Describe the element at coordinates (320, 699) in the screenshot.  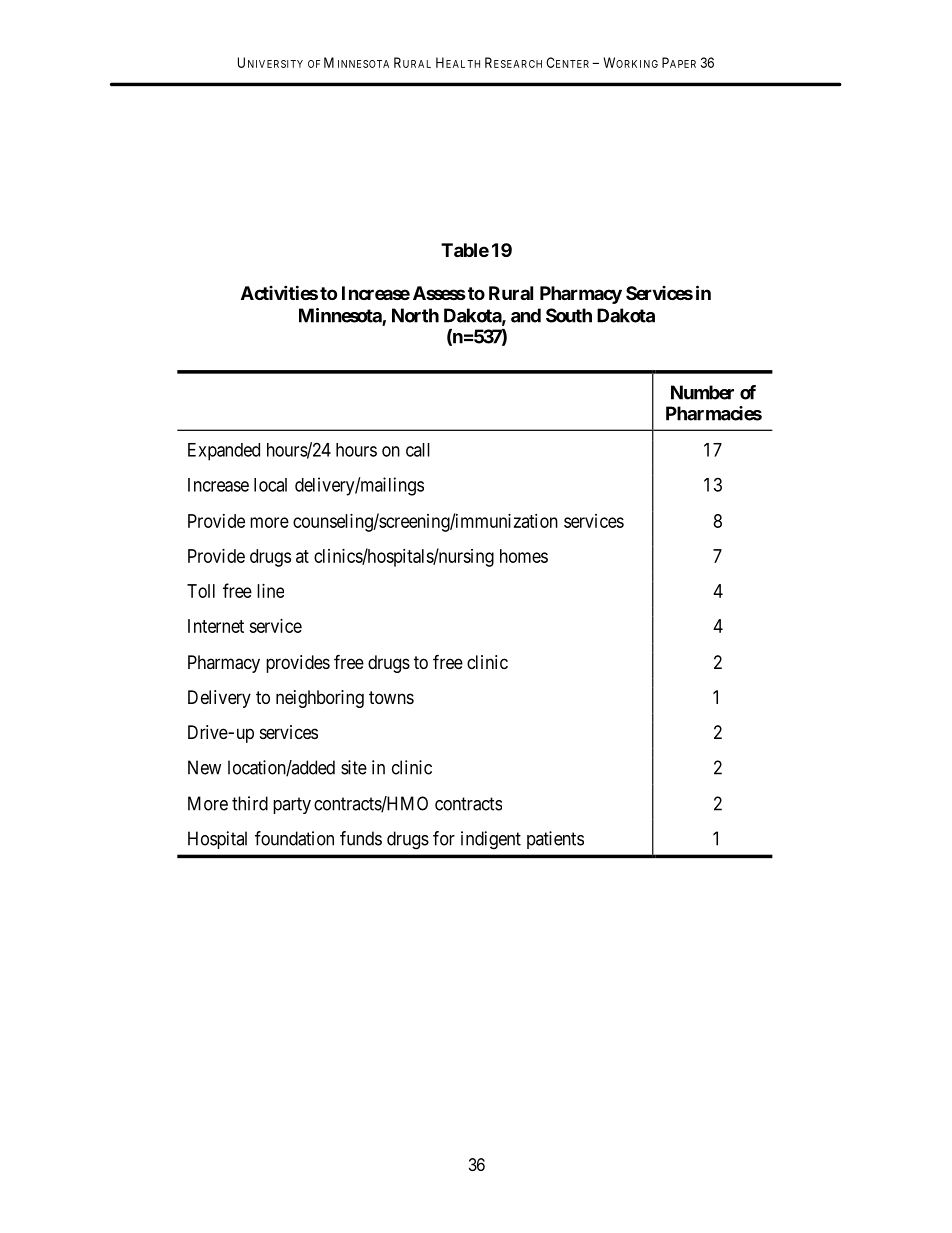
I see `neighboring` at that location.
